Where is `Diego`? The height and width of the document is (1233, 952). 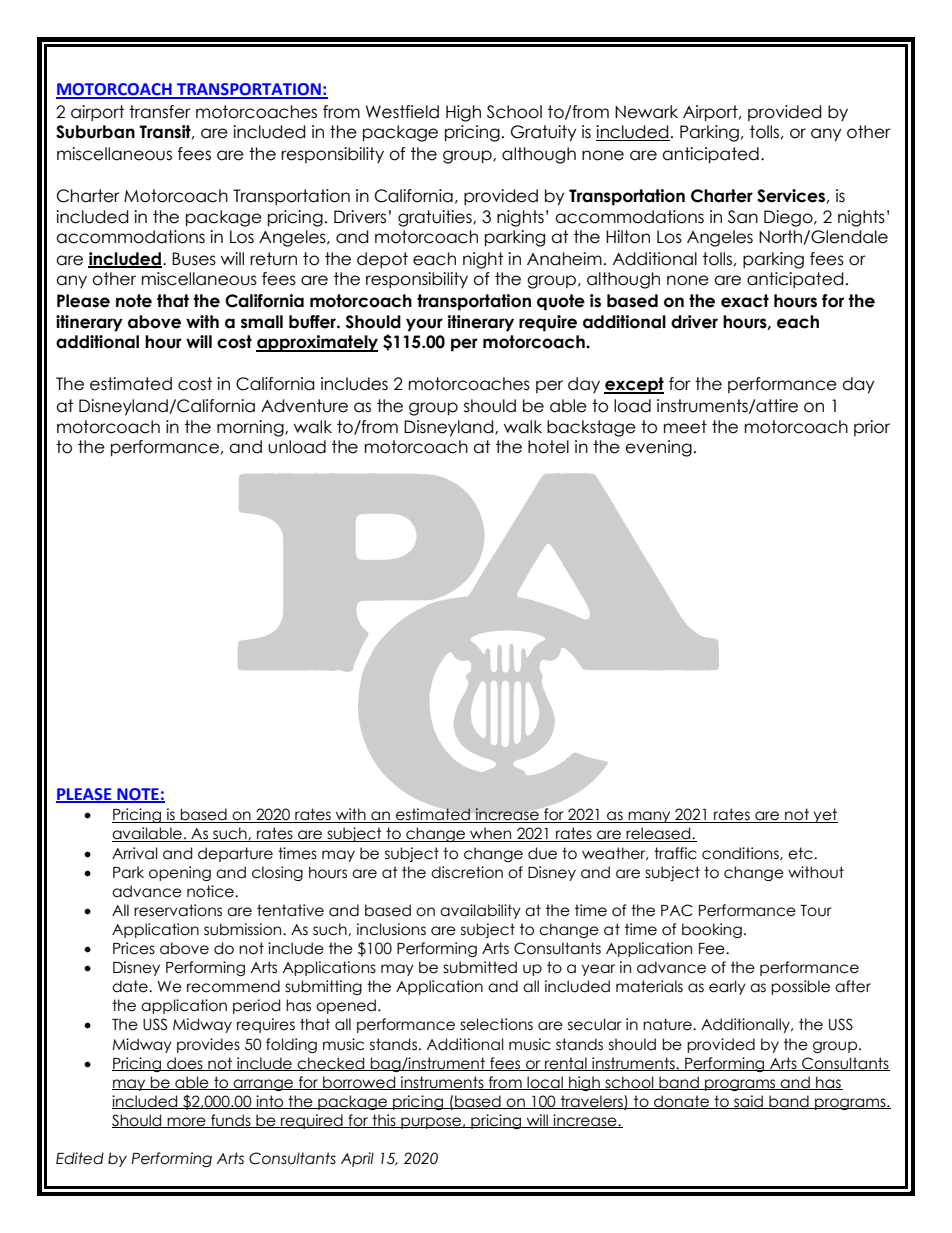 Diego is located at coordinates (789, 218).
